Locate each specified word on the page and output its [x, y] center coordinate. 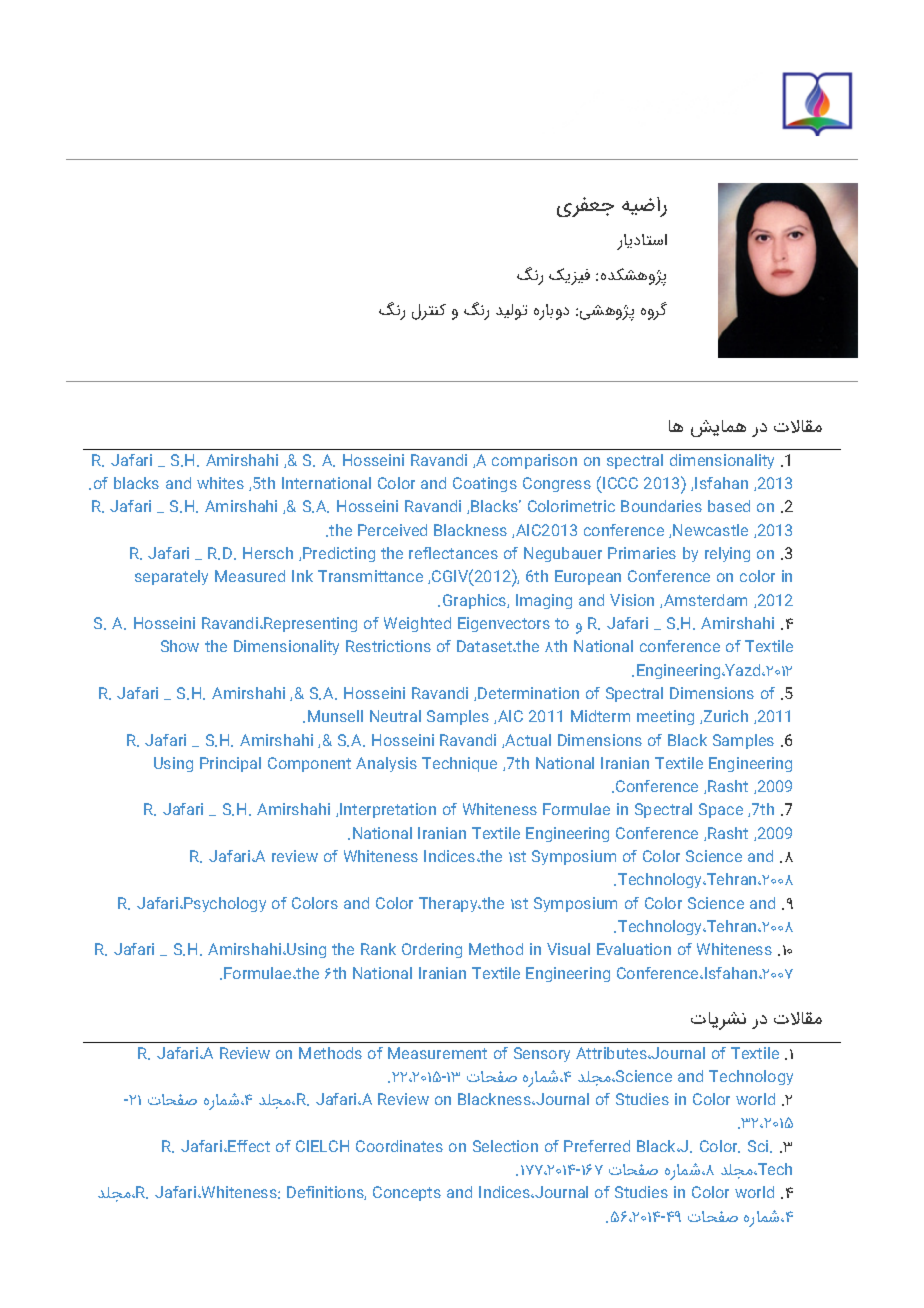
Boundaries [661, 506]
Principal [230, 764]
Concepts [407, 1193]
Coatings [485, 484]
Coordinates [399, 1146]
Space [721, 810]
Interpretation [388, 810]
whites [220, 483]
